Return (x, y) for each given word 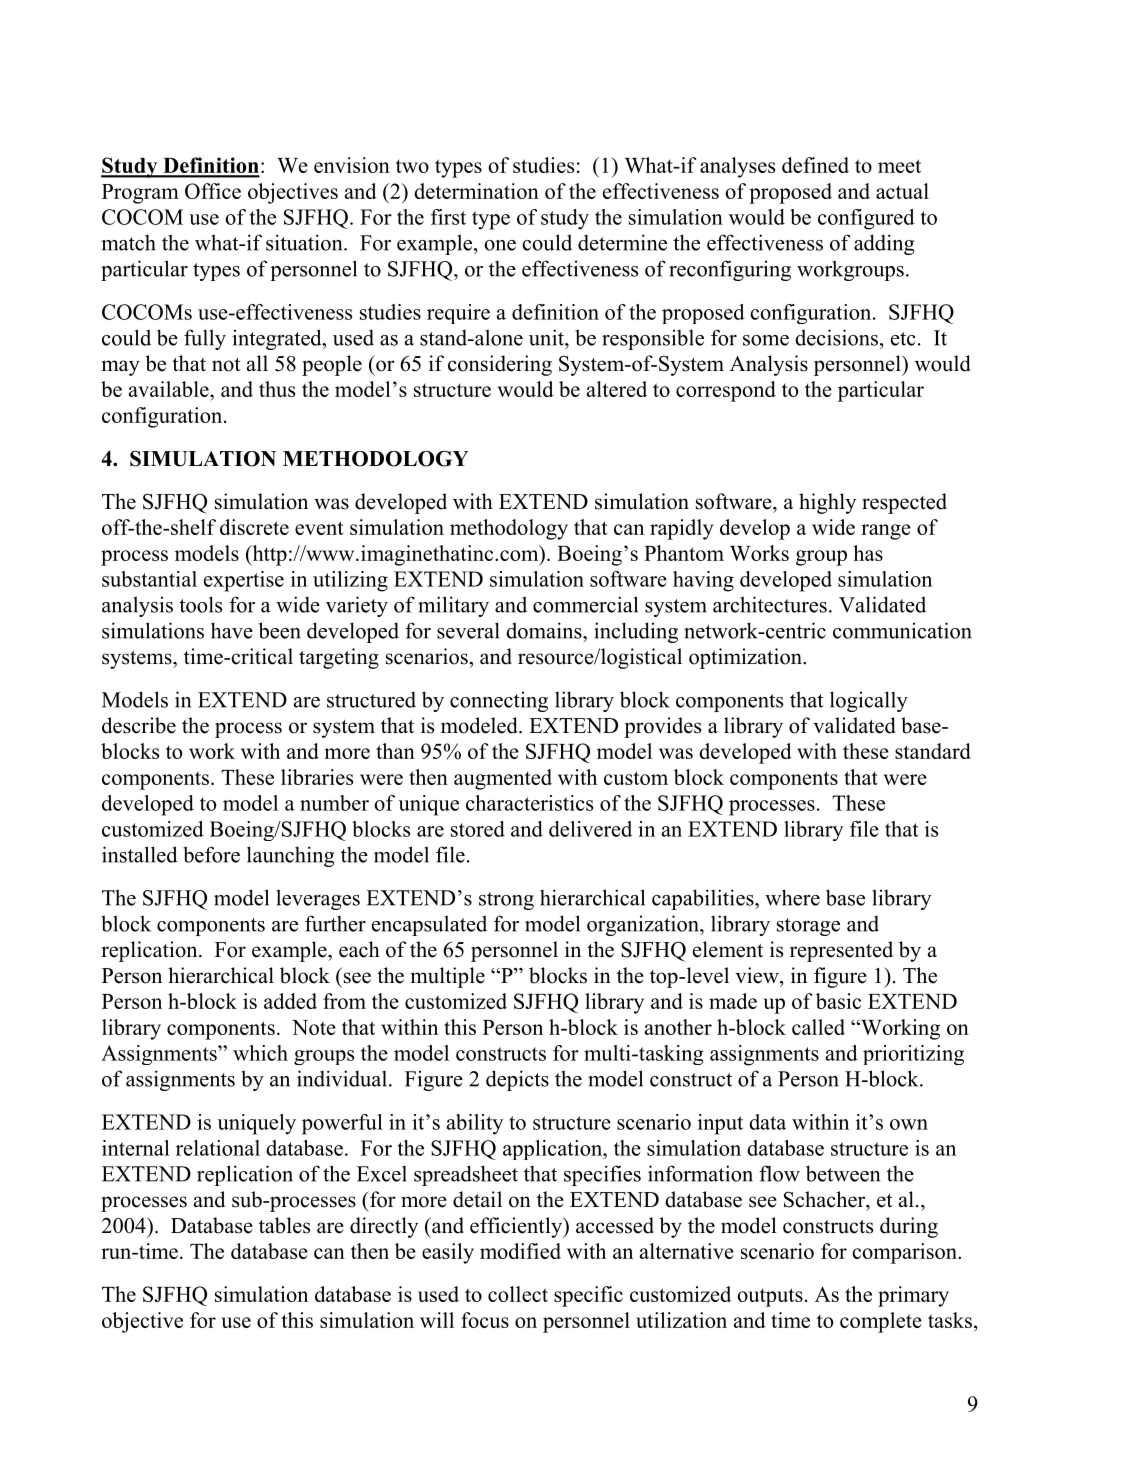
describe (139, 725)
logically (869, 701)
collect (518, 1294)
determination (476, 191)
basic (838, 1001)
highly (827, 503)
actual (902, 191)
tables (284, 1225)
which (260, 1053)
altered (617, 389)
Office (213, 191)
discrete (254, 527)
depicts (517, 1080)
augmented (503, 779)
